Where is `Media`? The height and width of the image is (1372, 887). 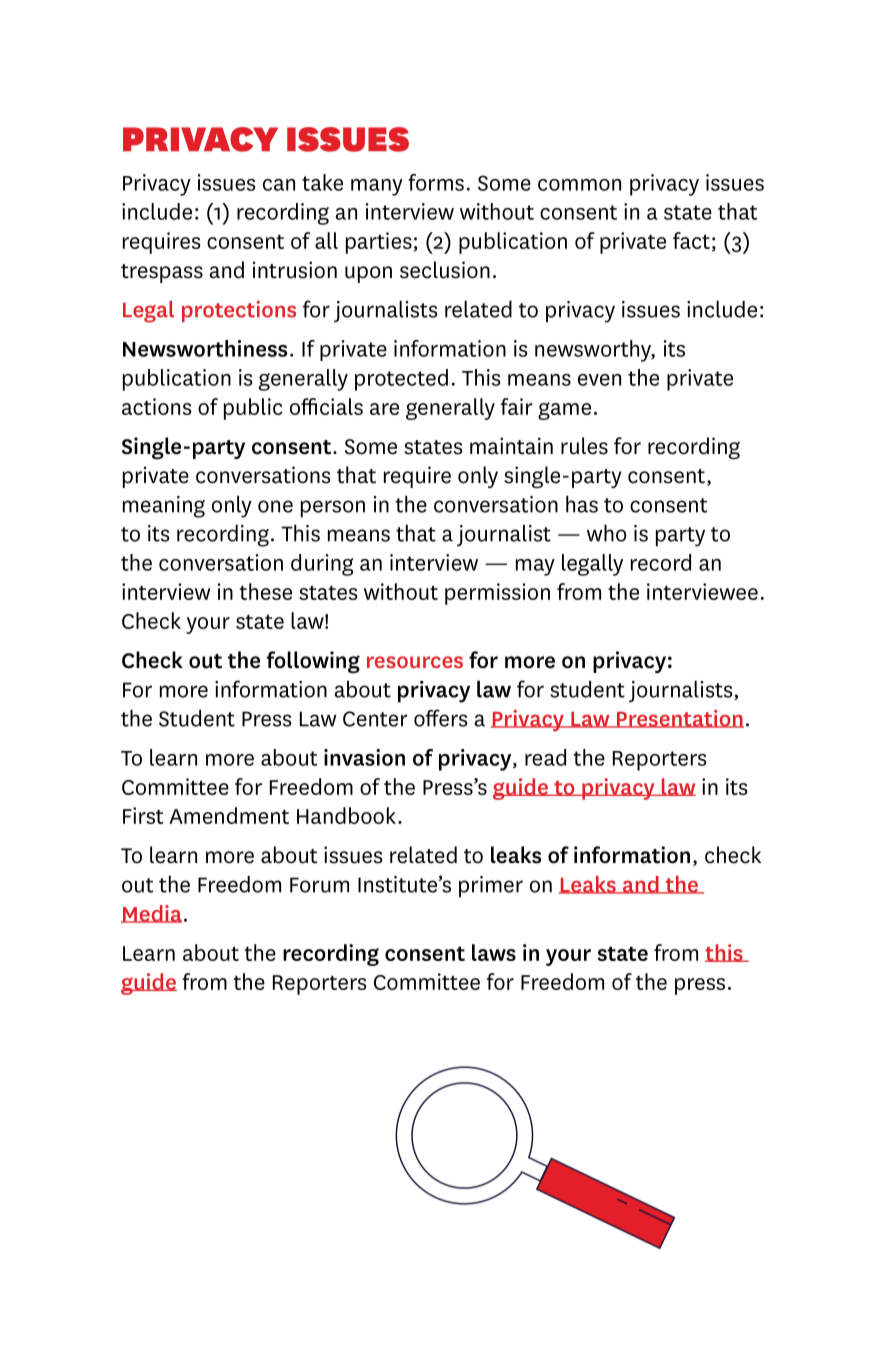
Media is located at coordinates (151, 914).
